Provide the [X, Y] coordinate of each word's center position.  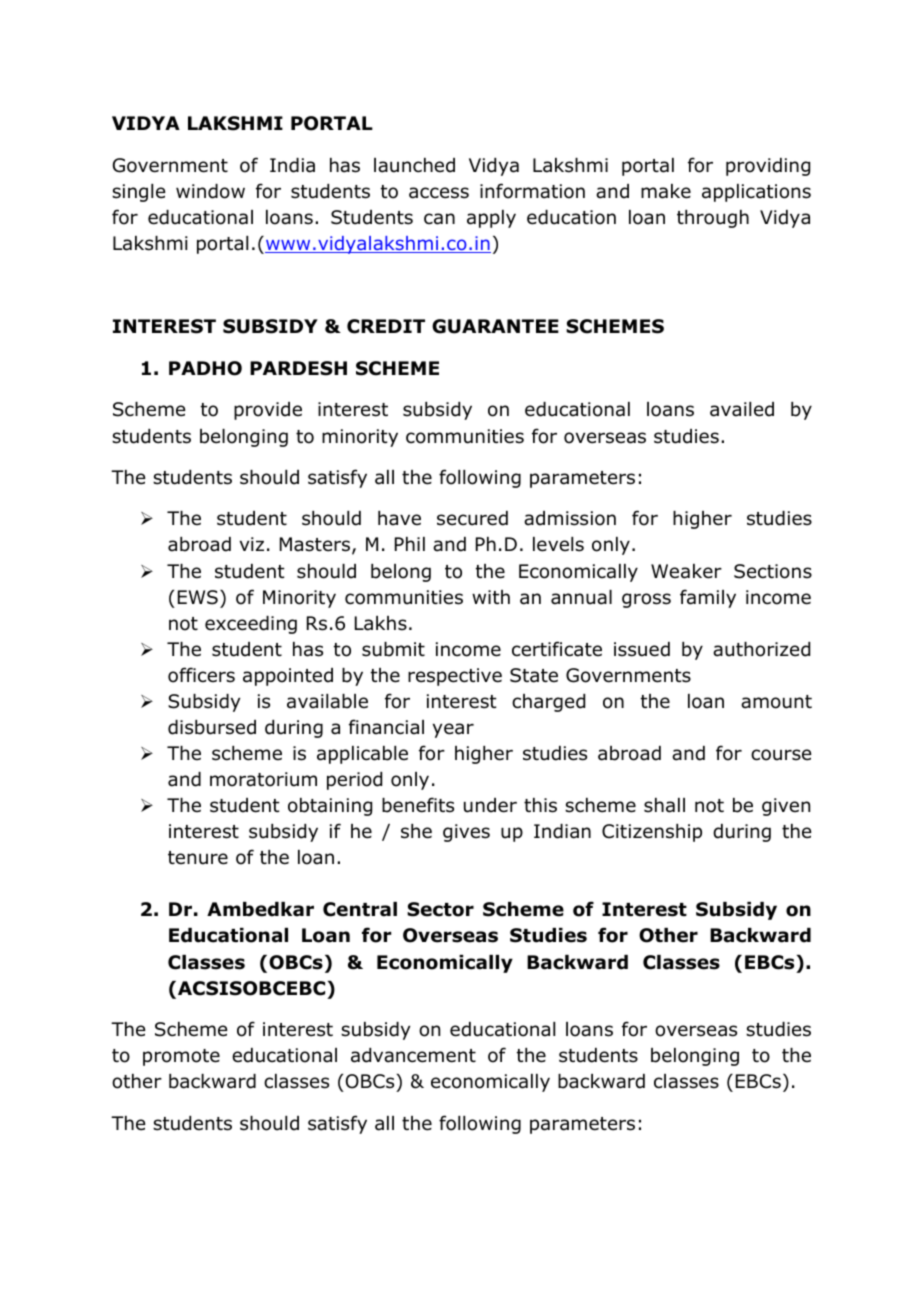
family [708, 598]
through [713, 219]
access [439, 193]
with [491, 597]
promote [181, 1057]
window [210, 191]
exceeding [251, 625]
